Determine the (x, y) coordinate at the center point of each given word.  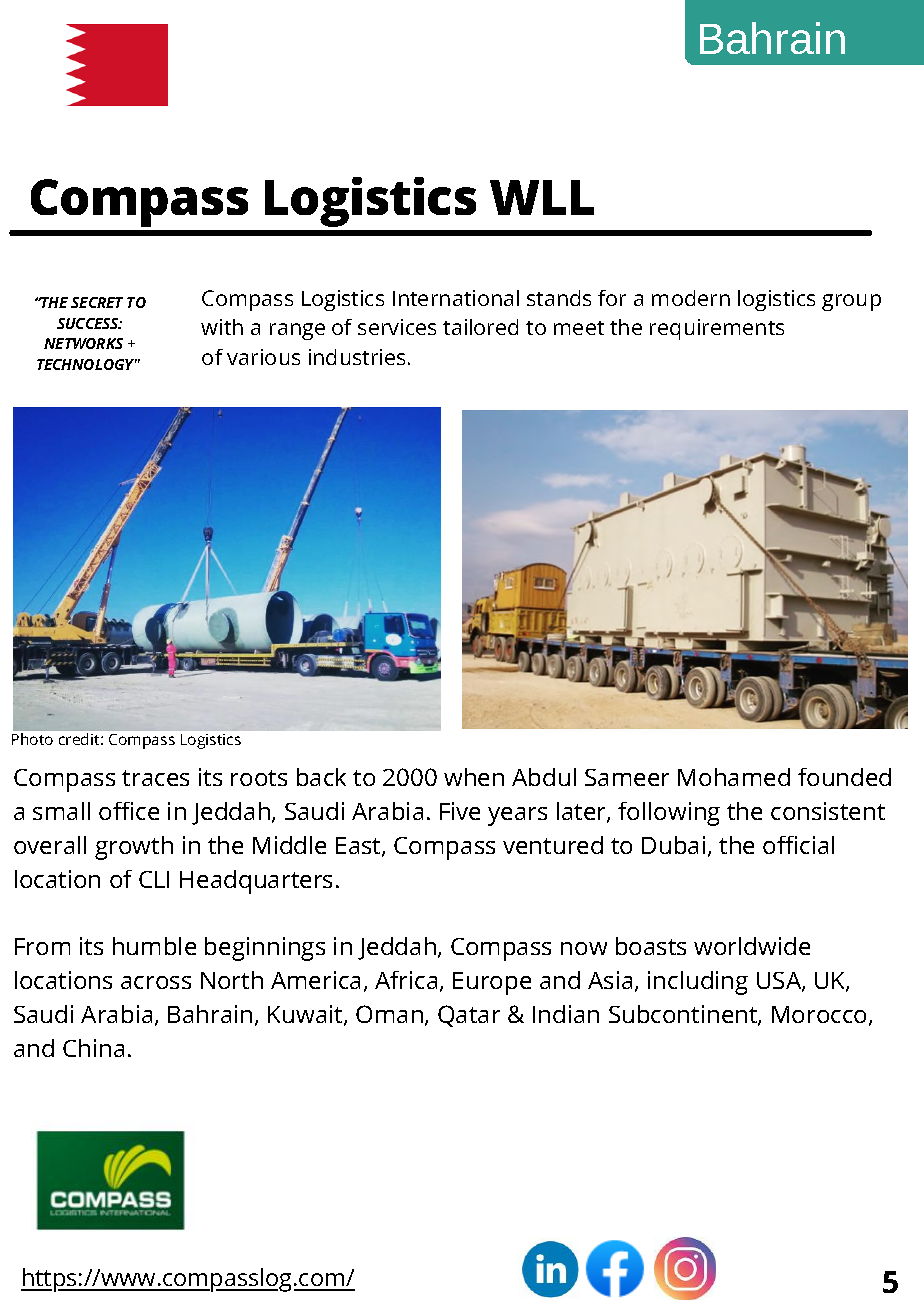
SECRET (97, 302)
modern (691, 298)
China (93, 1048)
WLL (542, 197)
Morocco (821, 1016)
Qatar (469, 1016)
